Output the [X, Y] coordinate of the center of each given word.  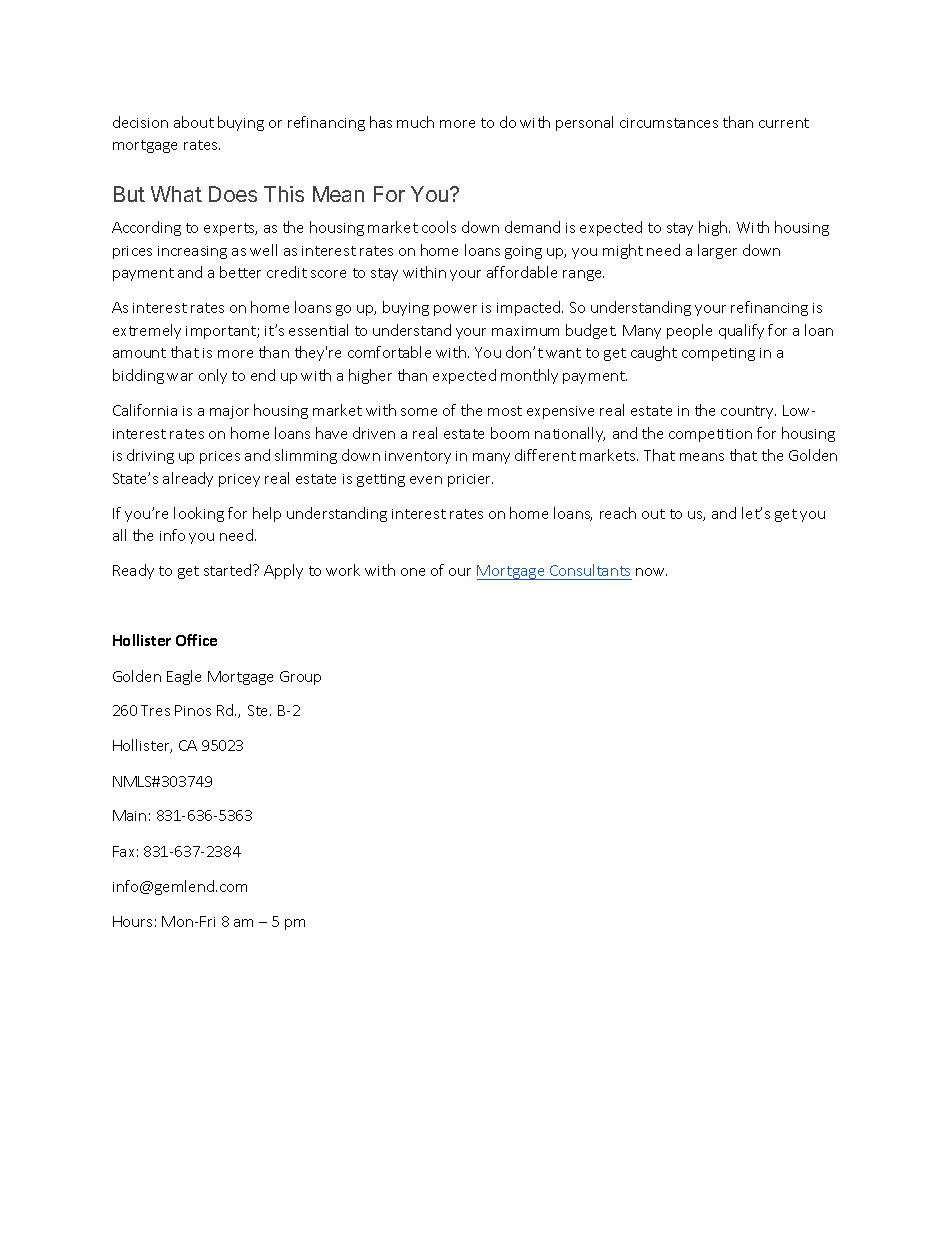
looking [199, 514]
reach [618, 513]
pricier [470, 480]
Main [129, 815]
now [651, 572]
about [194, 122]
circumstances [669, 123]
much [415, 122]
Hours [132, 921]
